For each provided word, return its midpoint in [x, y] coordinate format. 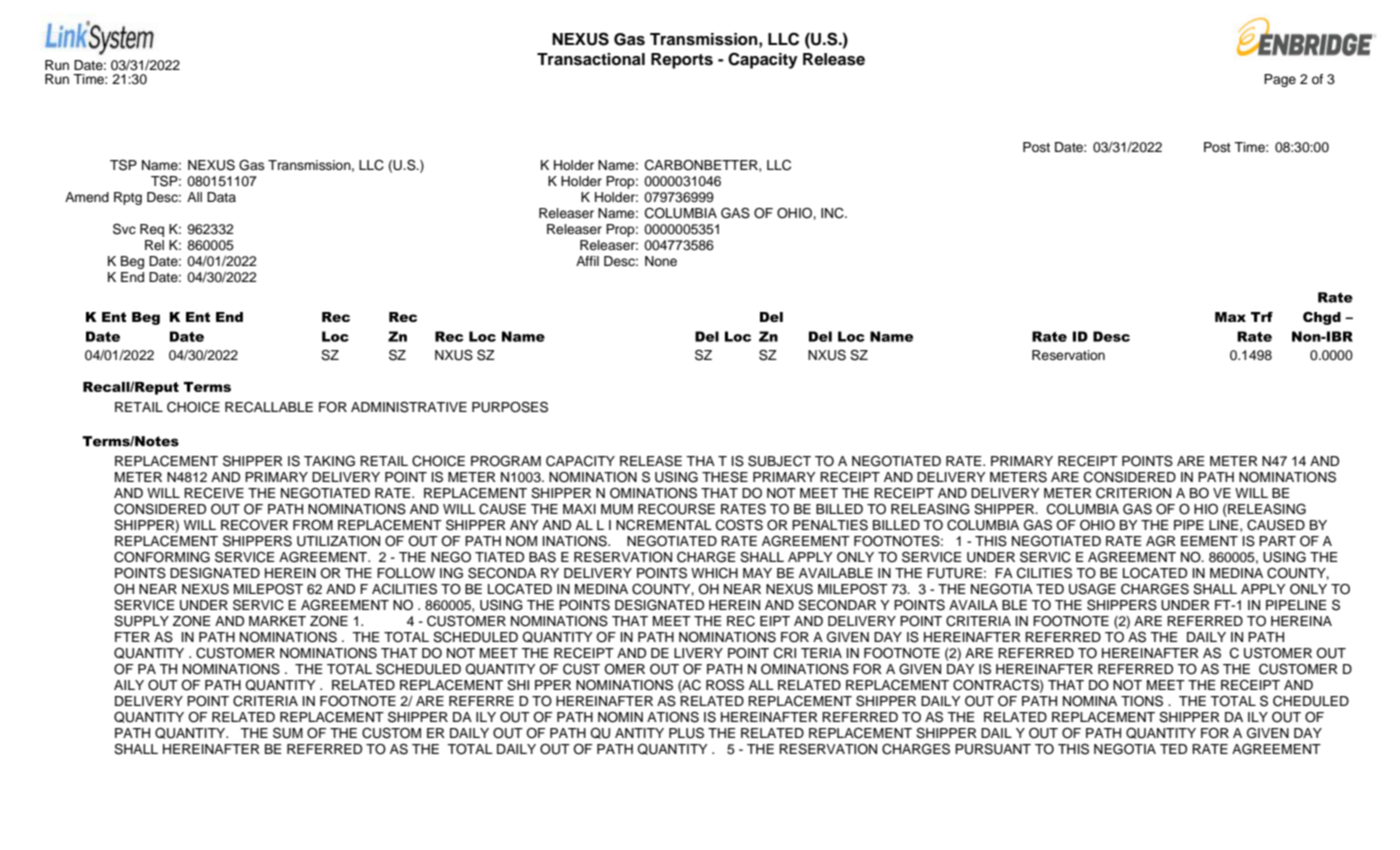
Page [1280, 80]
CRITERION [1133, 493]
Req [152, 230]
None [661, 261]
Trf [1262, 317]
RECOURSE [676, 509]
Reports [682, 61]
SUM [288, 733]
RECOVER [254, 525]
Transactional [591, 59]
